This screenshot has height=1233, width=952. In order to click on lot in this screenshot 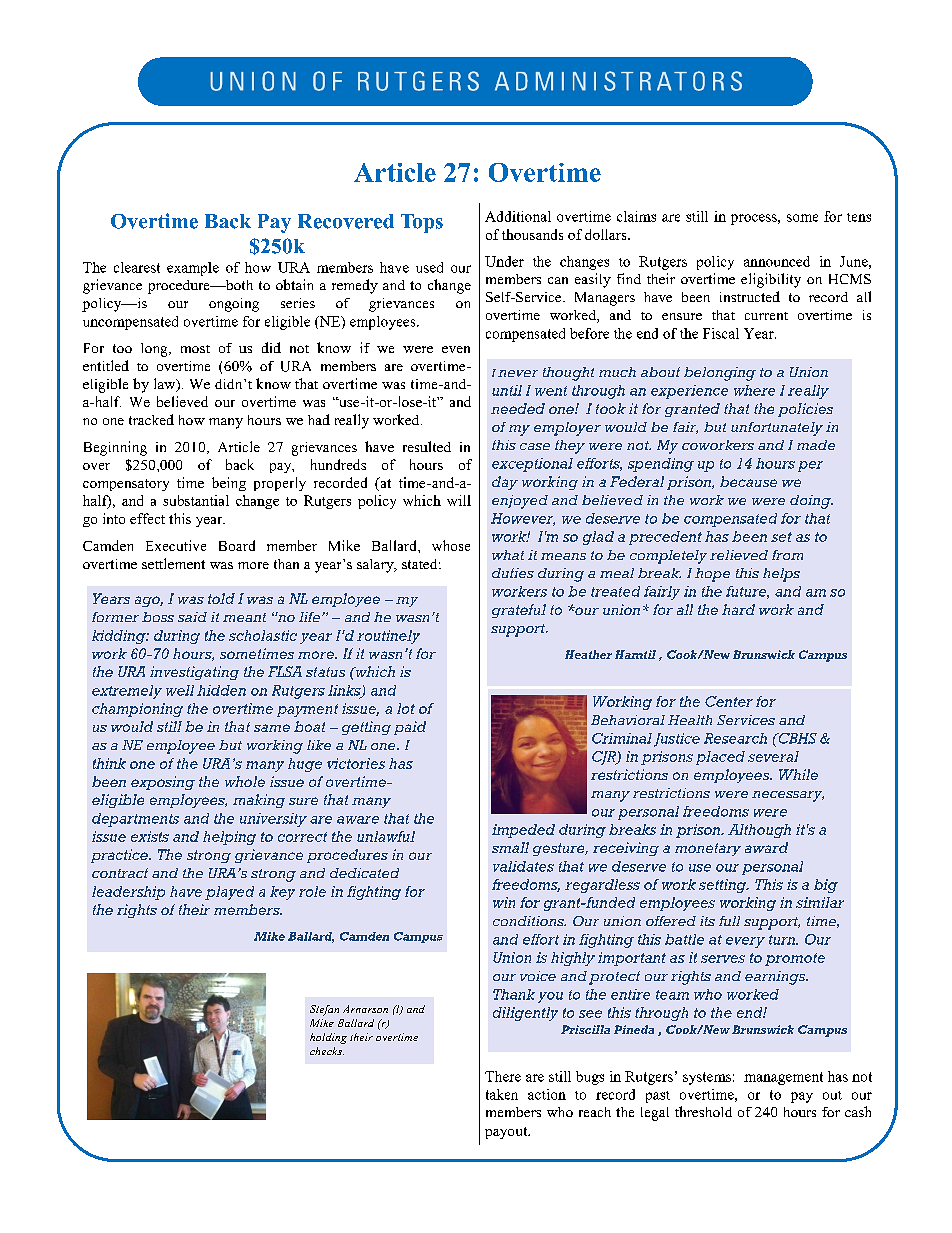, I will do `click(406, 708)`.
